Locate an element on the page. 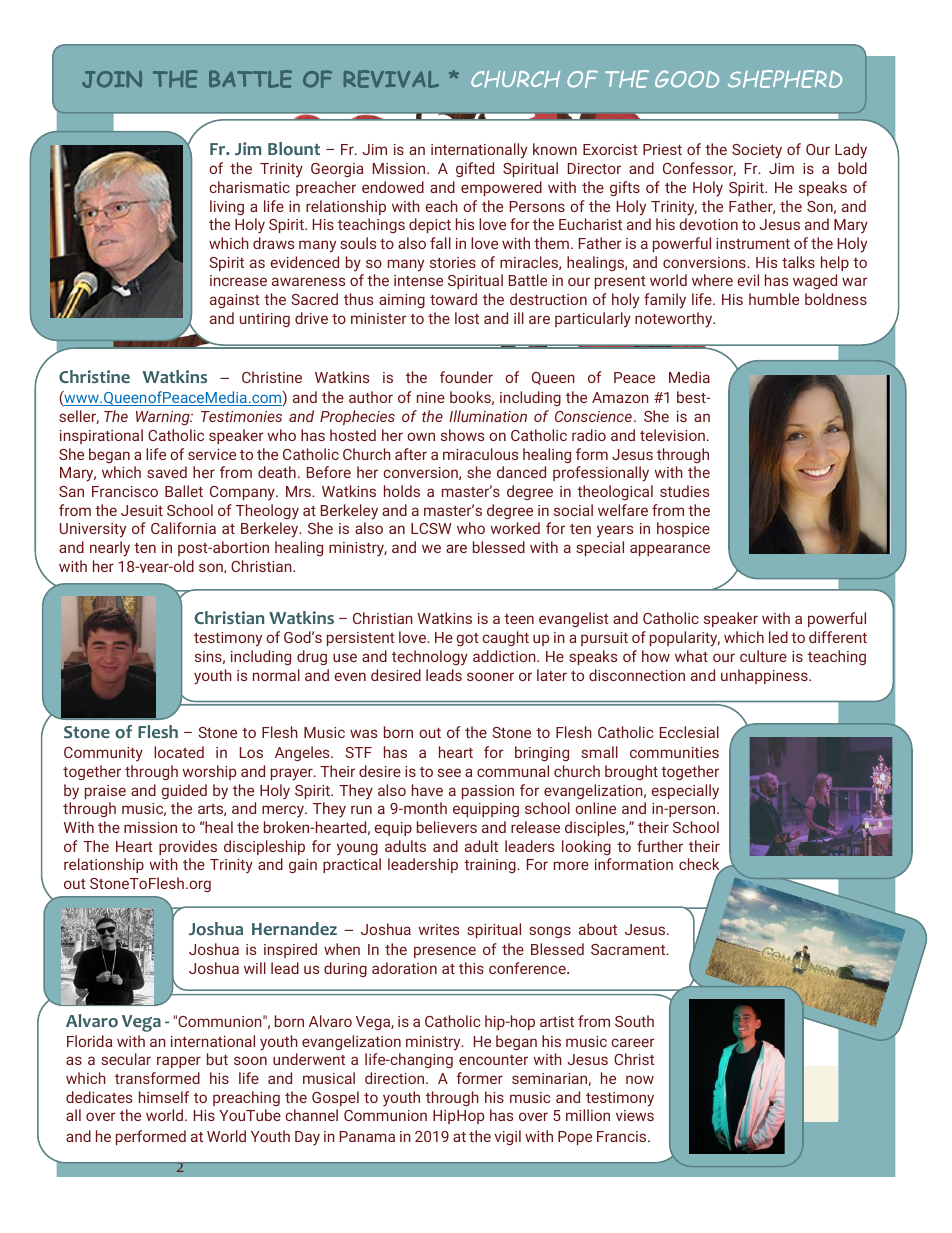 The width and height of the image is (952, 1233). founder is located at coordinates (466, 377).
